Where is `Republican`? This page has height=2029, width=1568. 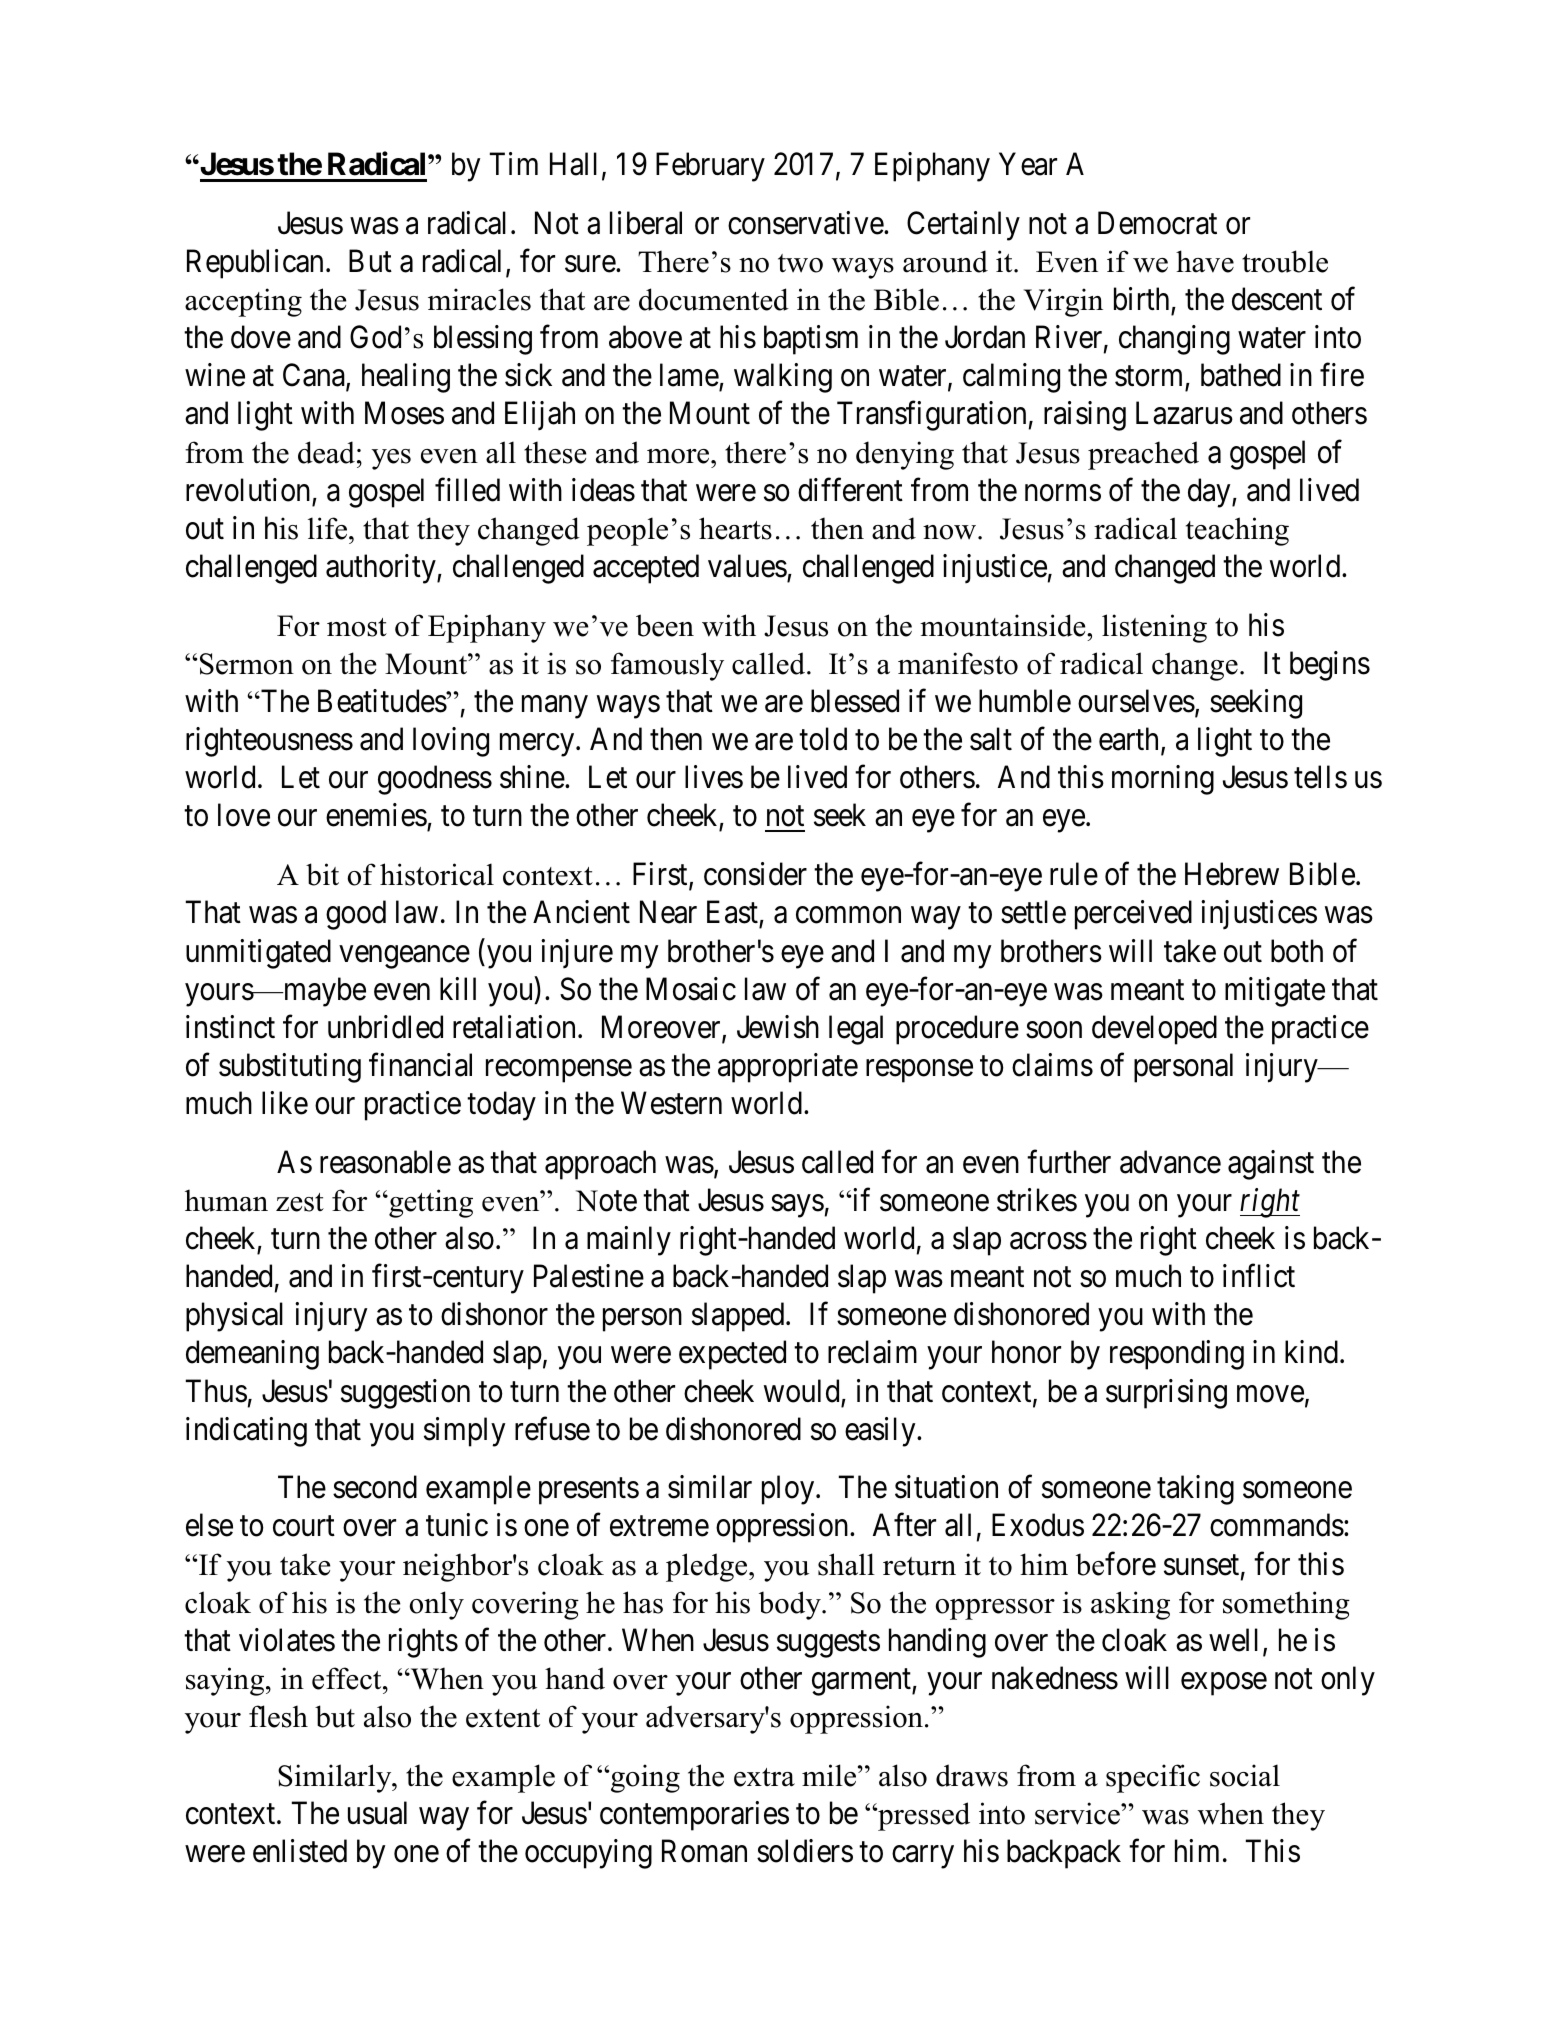
Republican is located at coordinates (255, 264).
